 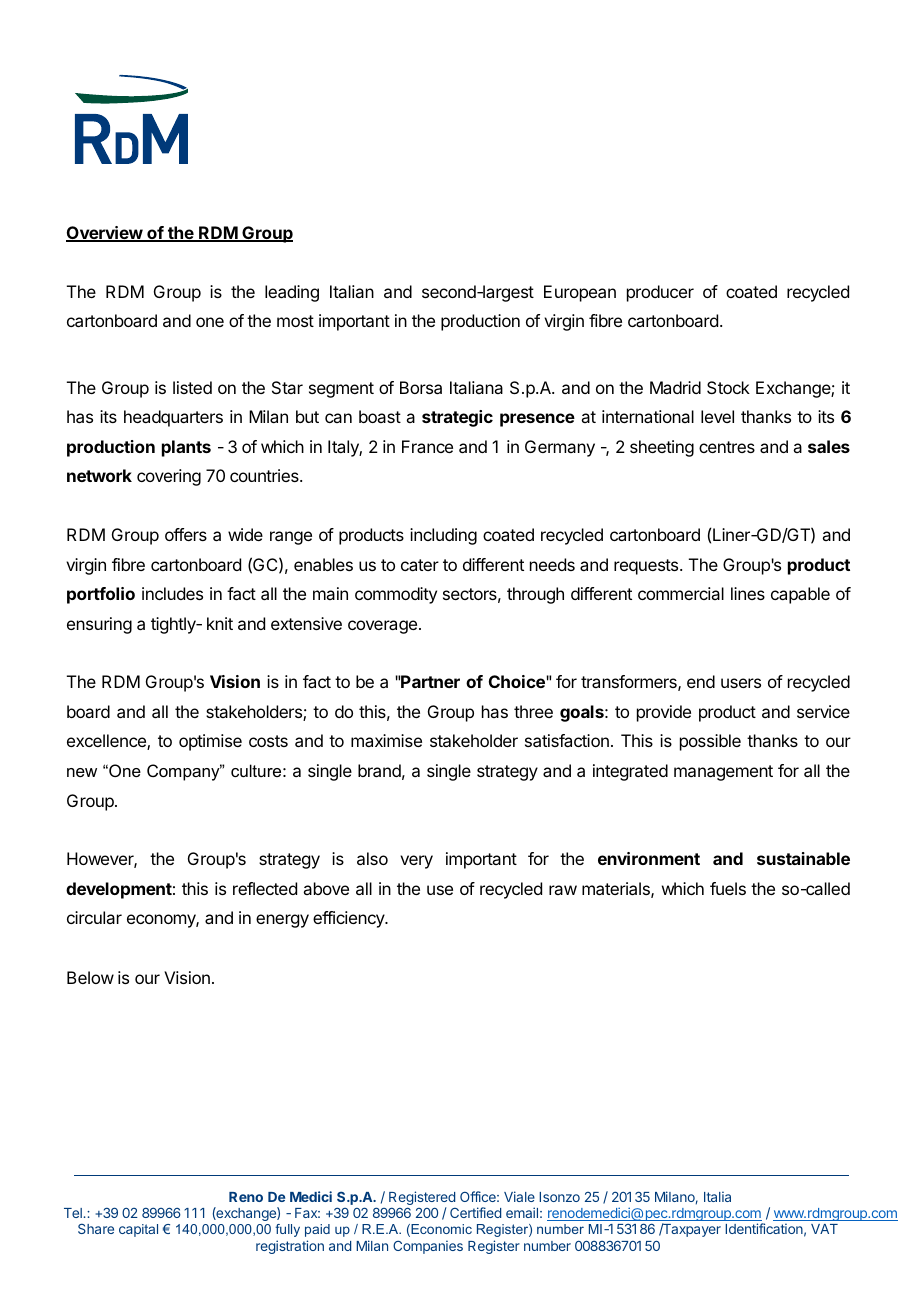 What do you see at coordinates (824, 1229) in the image?
I see `VAT` at bounding box center [824, 1229].
